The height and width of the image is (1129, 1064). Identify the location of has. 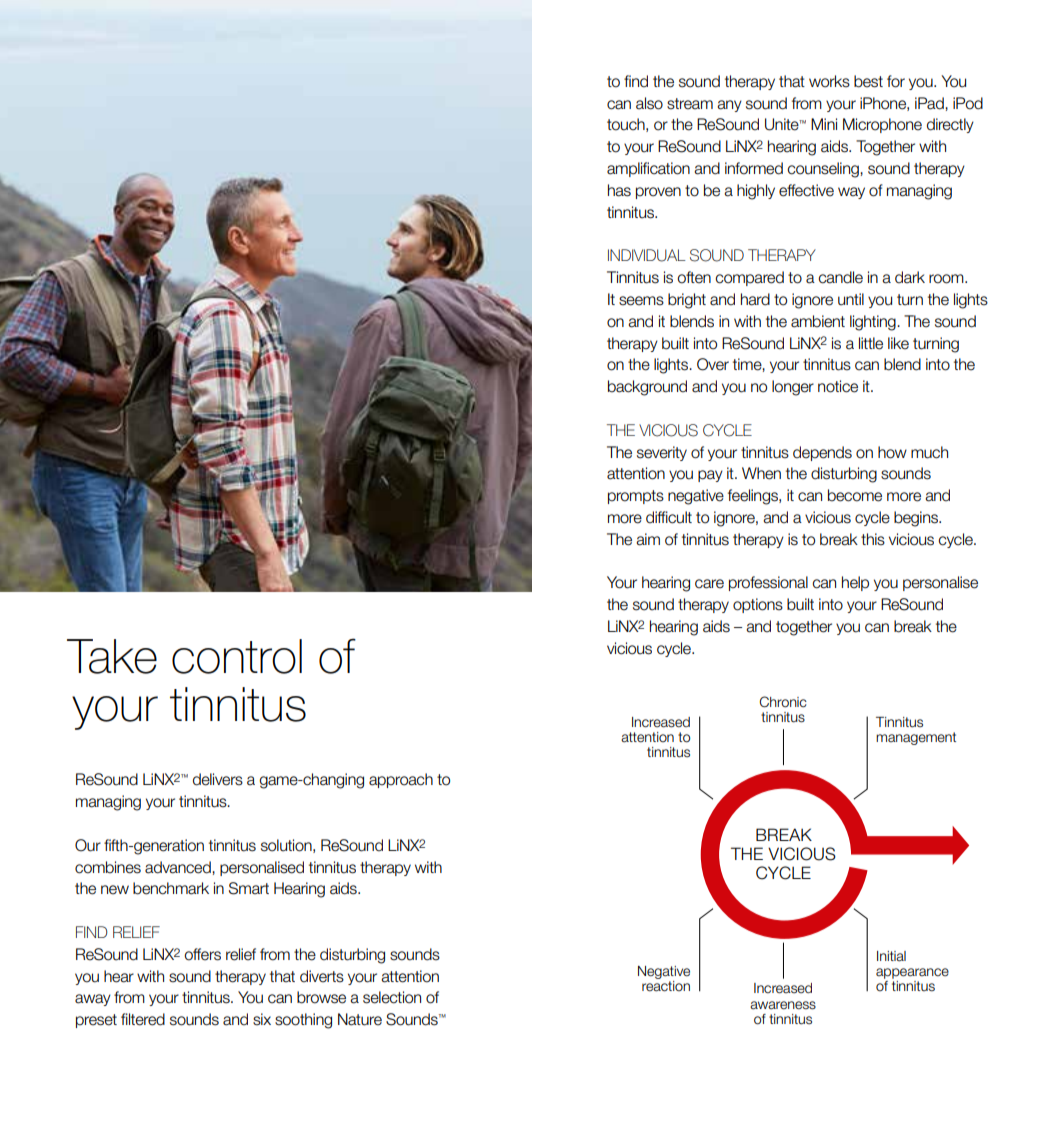
(619, 190).
